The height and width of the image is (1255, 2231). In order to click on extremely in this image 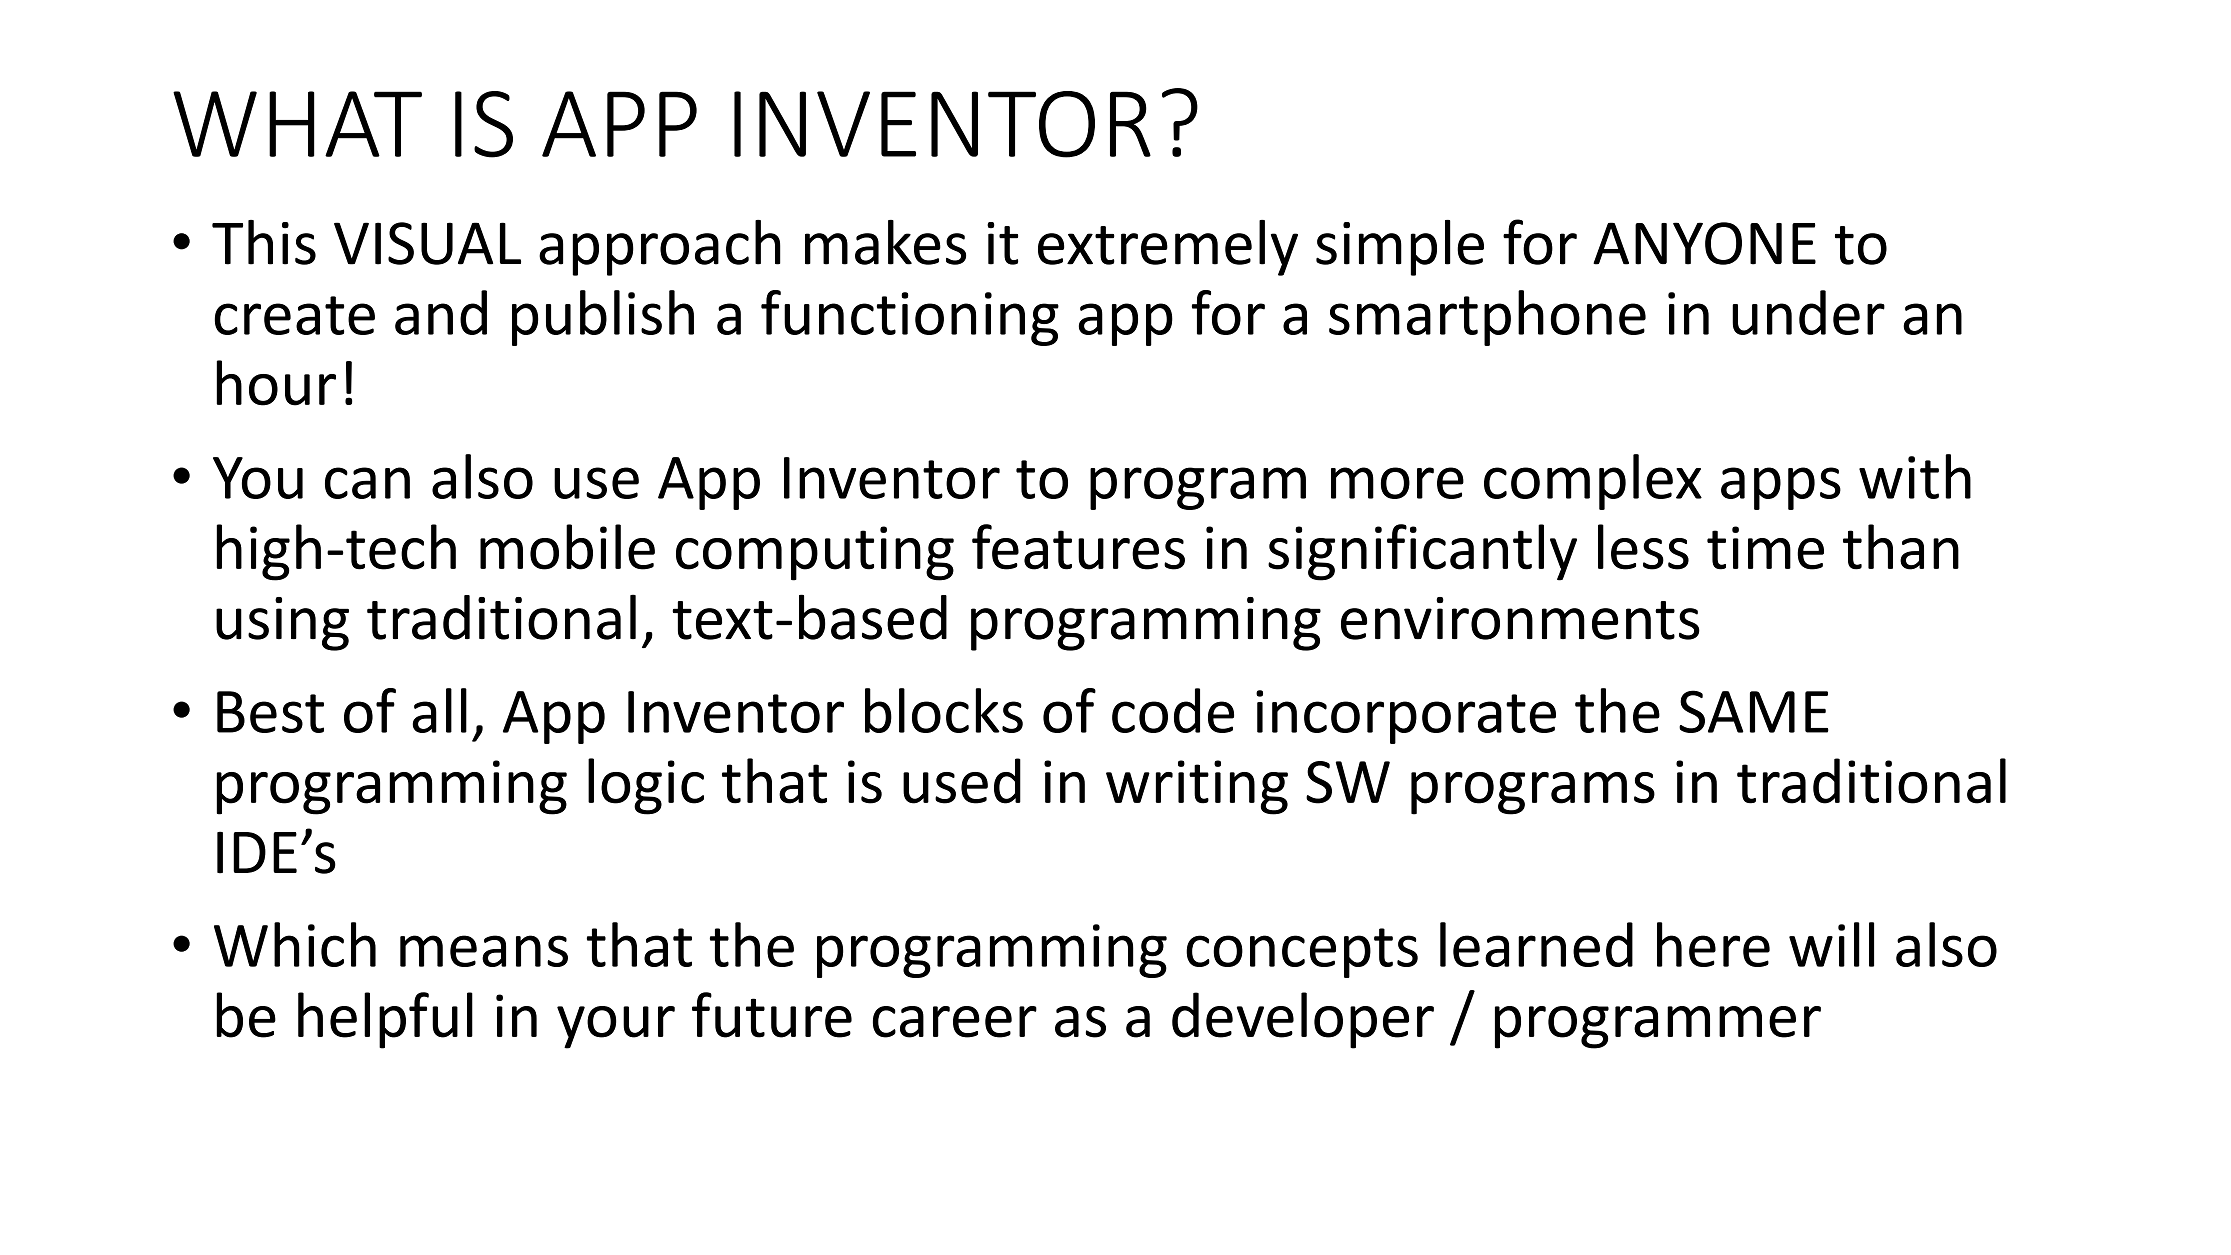, I will do `click(1168, 248)`.
